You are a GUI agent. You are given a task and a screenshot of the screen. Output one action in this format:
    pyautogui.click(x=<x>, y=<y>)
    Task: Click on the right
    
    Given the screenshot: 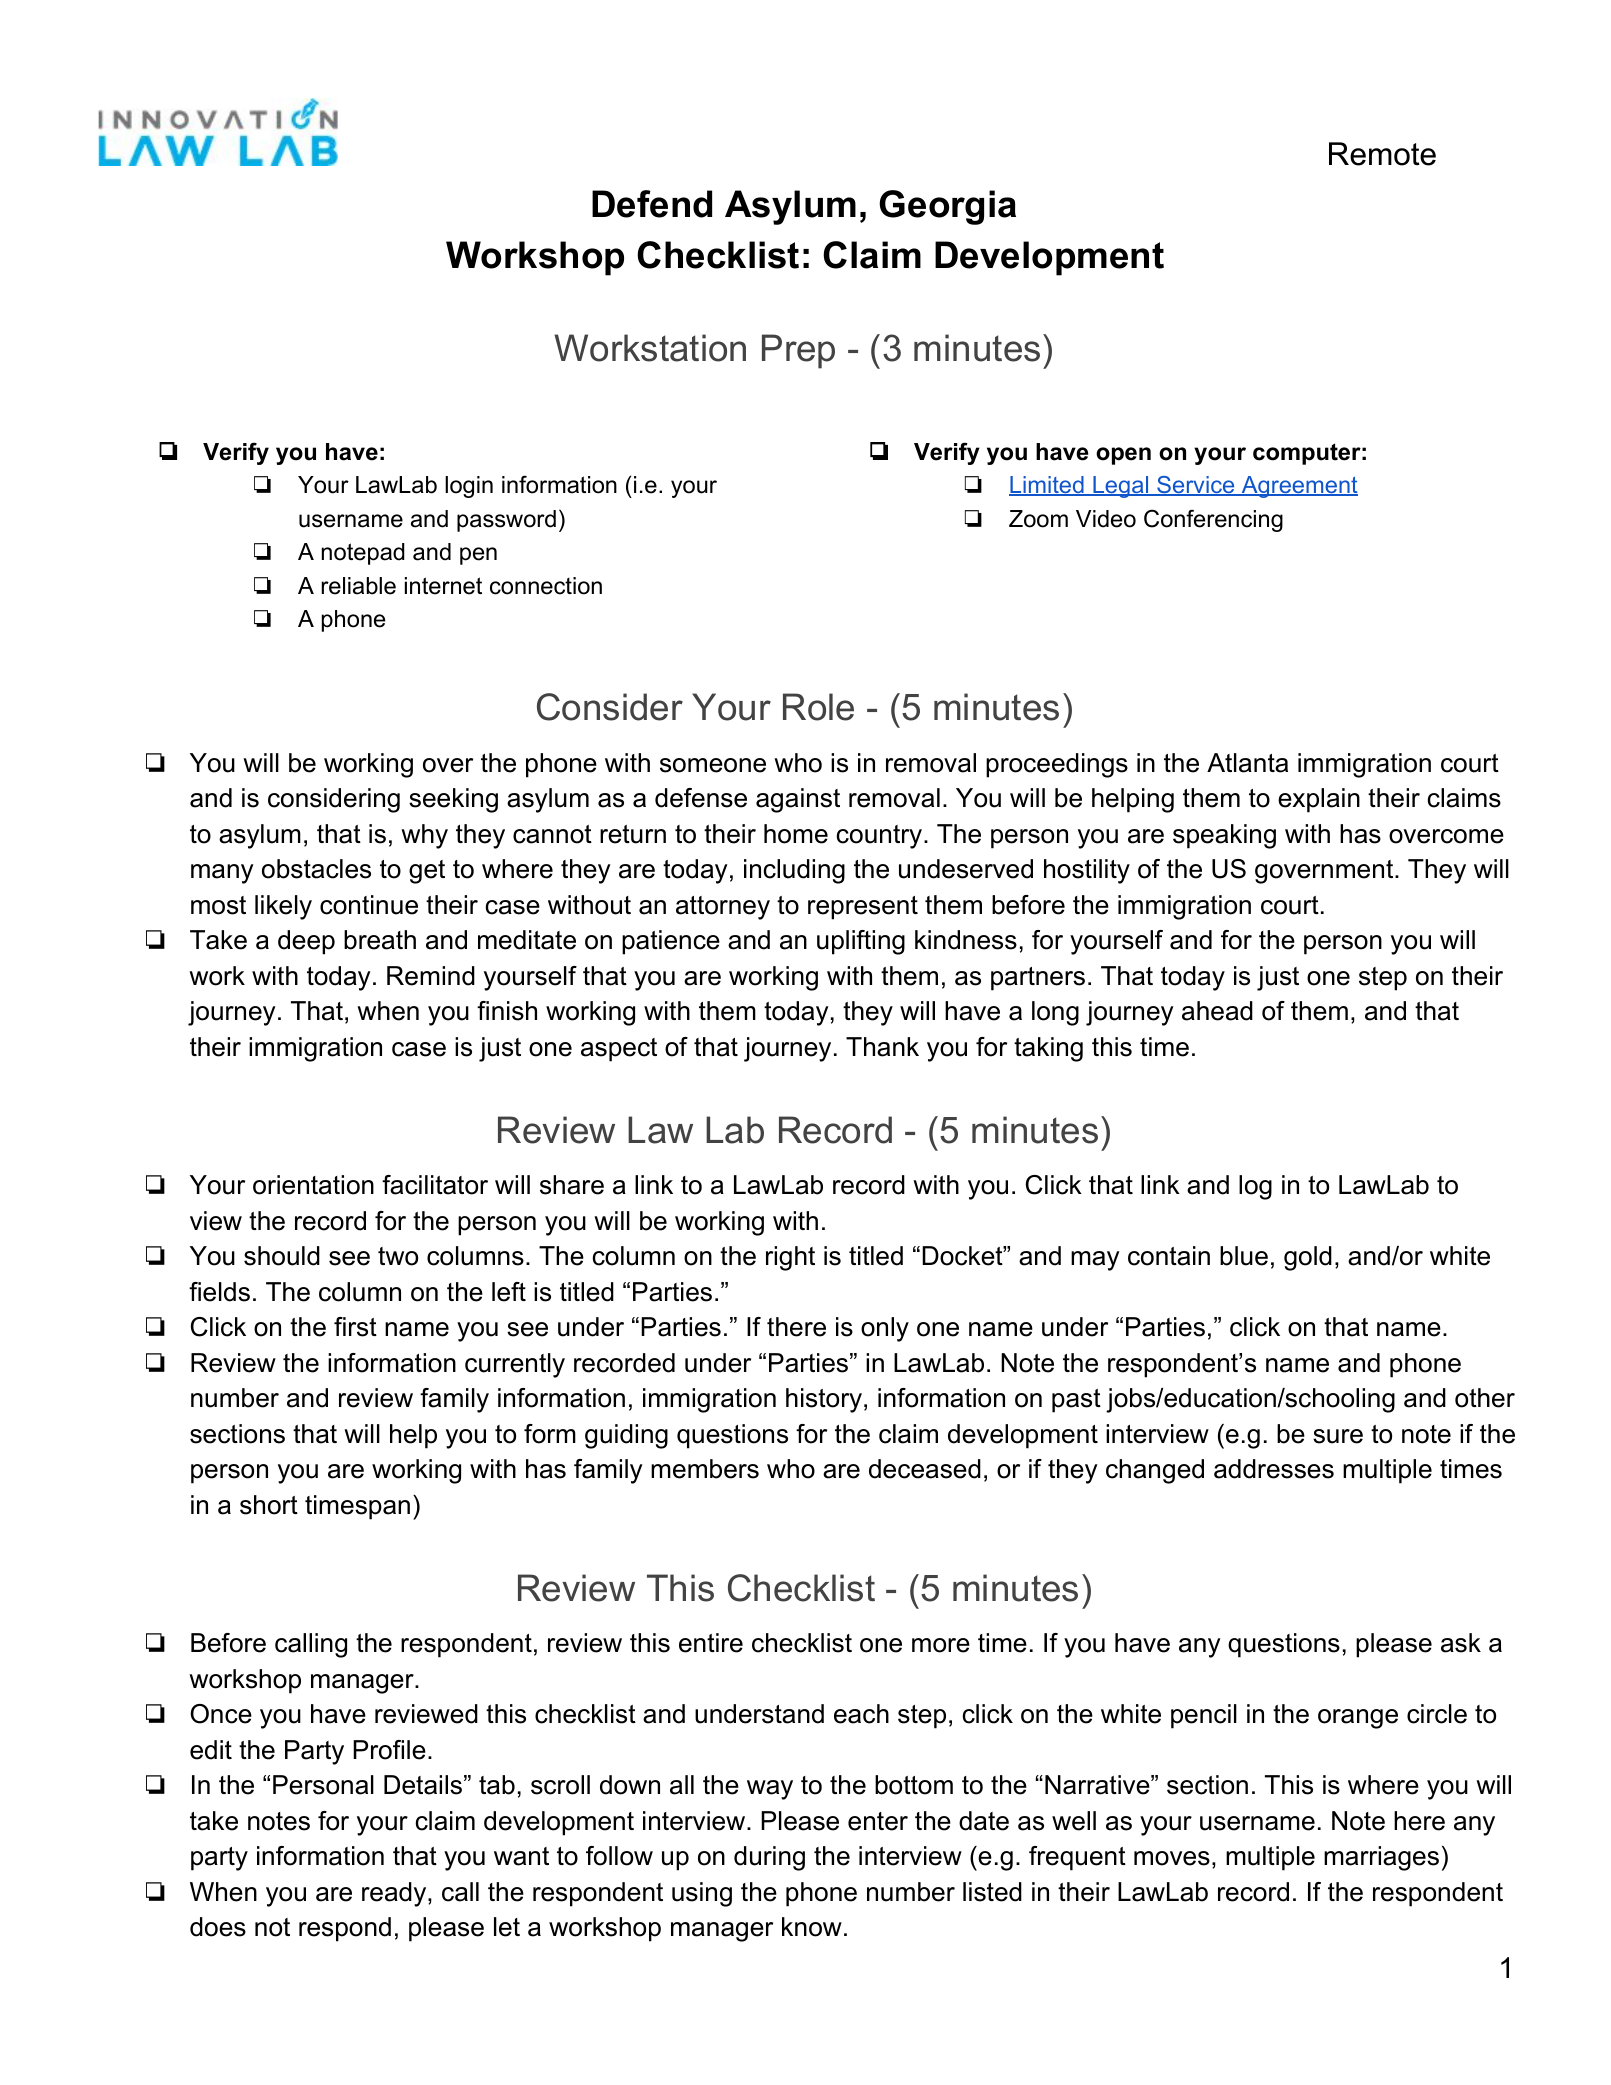 What is the action you would take?
    pyautogui.click(x=790, y=1258)
